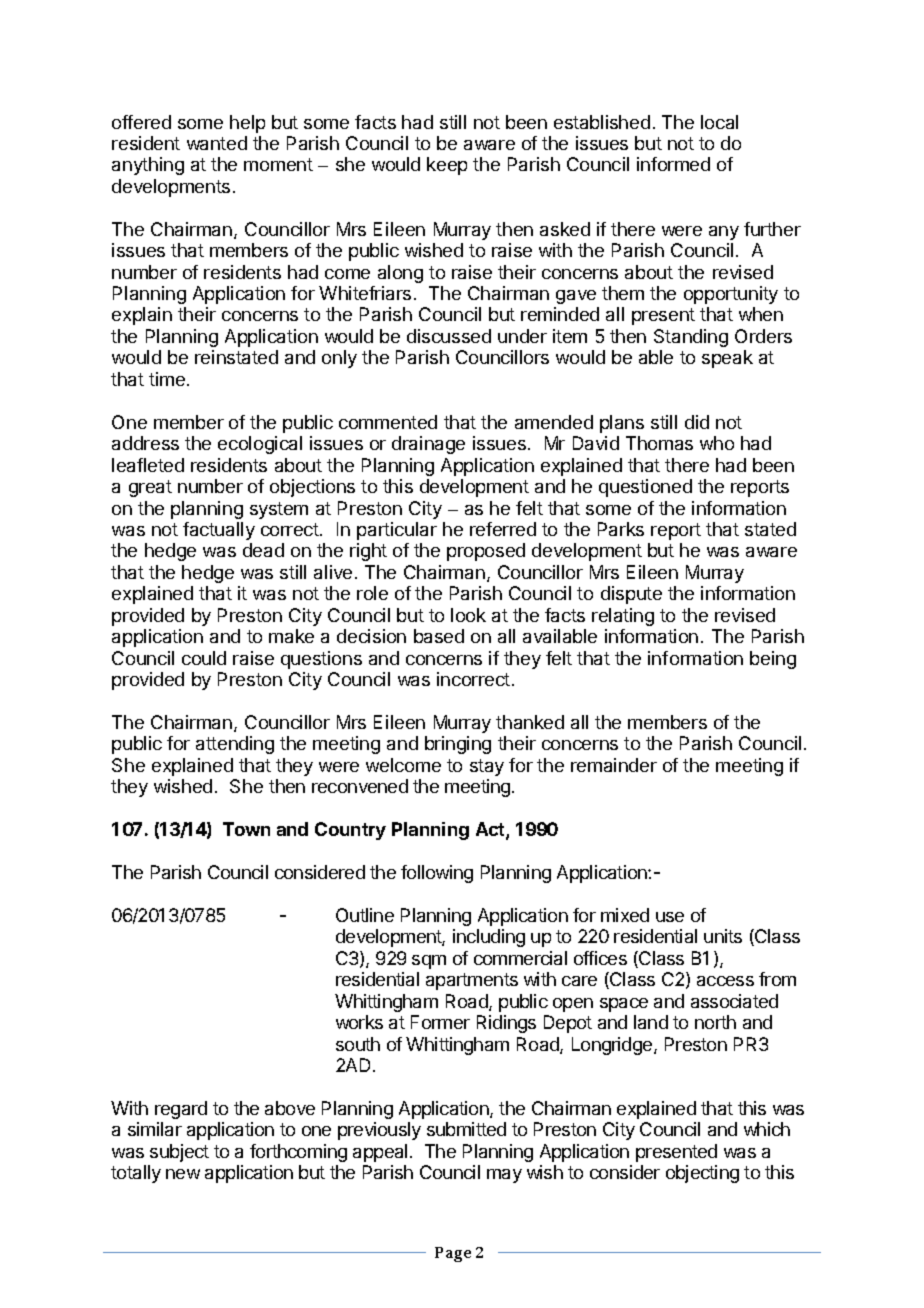  I want to click on drainage, so click(428, 445).
